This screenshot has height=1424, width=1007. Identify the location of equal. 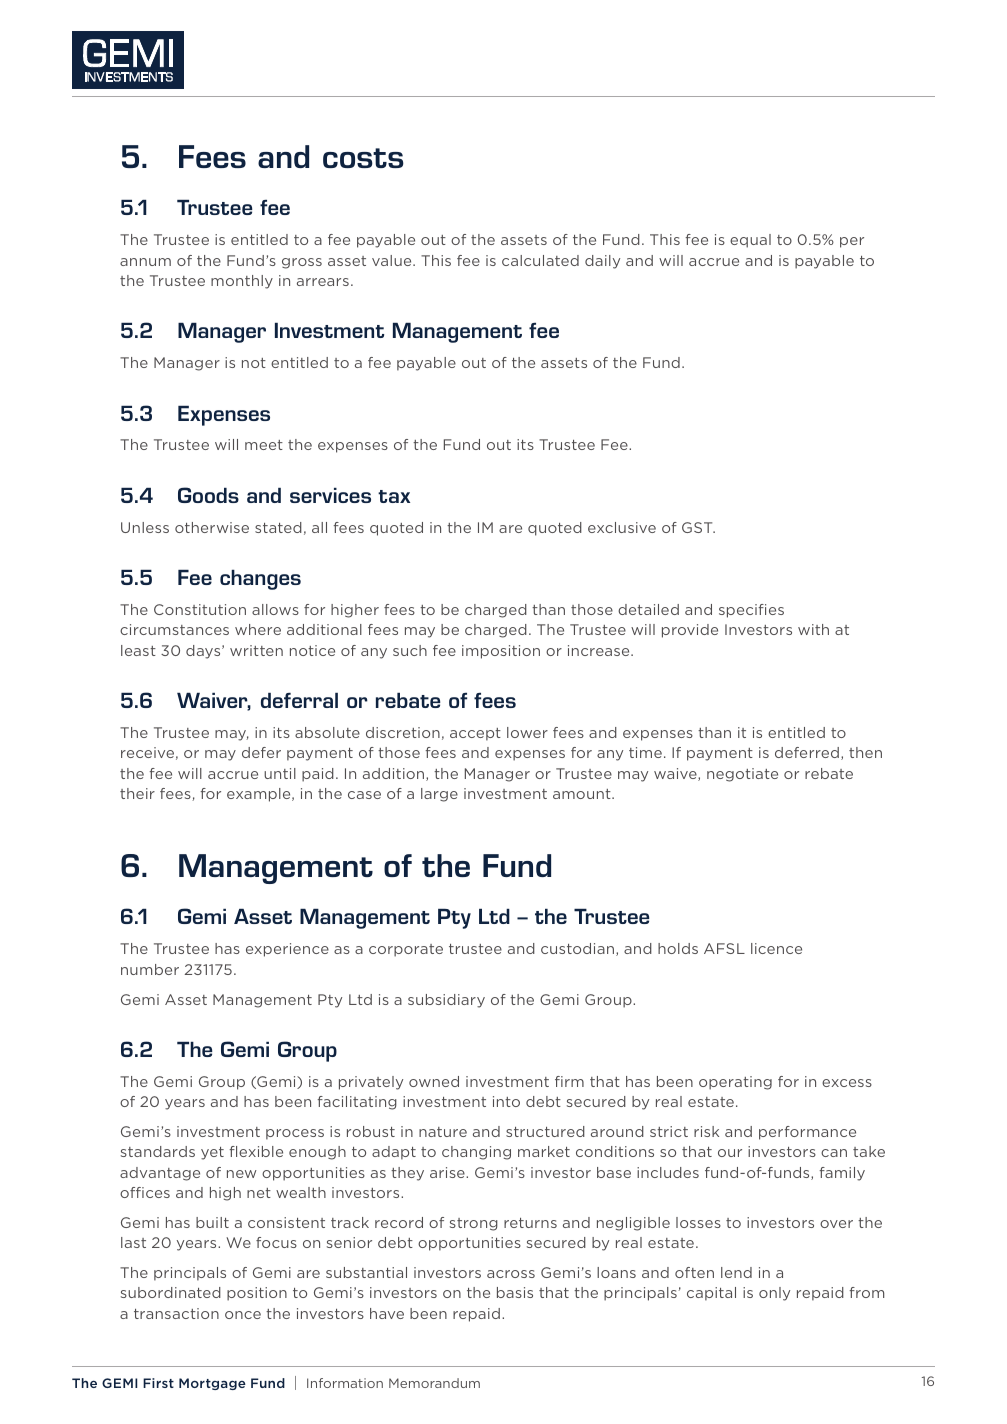
(750, 241).
